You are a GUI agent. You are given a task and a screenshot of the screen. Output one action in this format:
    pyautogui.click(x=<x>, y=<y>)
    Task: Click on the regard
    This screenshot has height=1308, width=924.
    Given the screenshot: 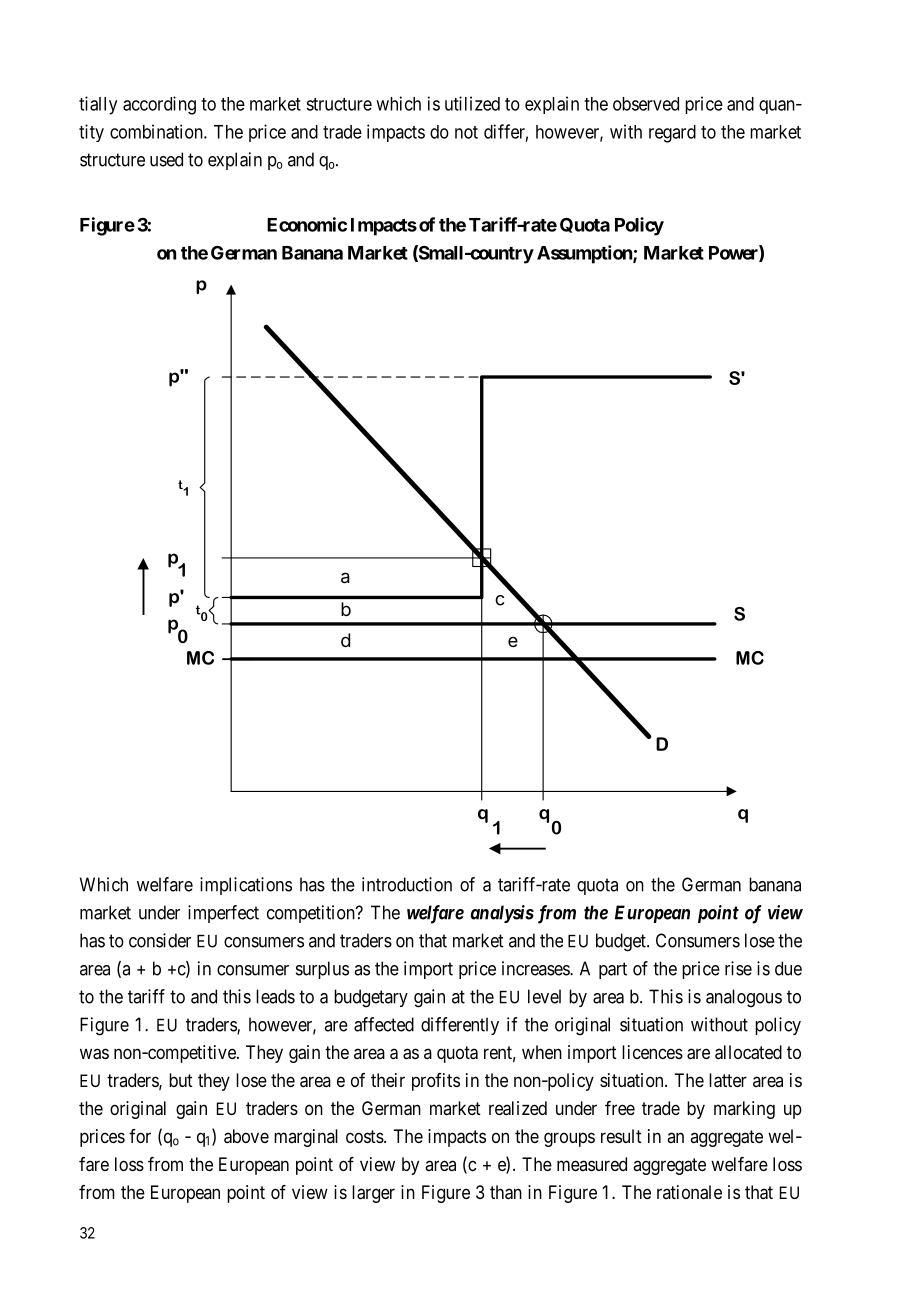 What is the action you would take?
    pyautogui.click(x=672, y=134)
